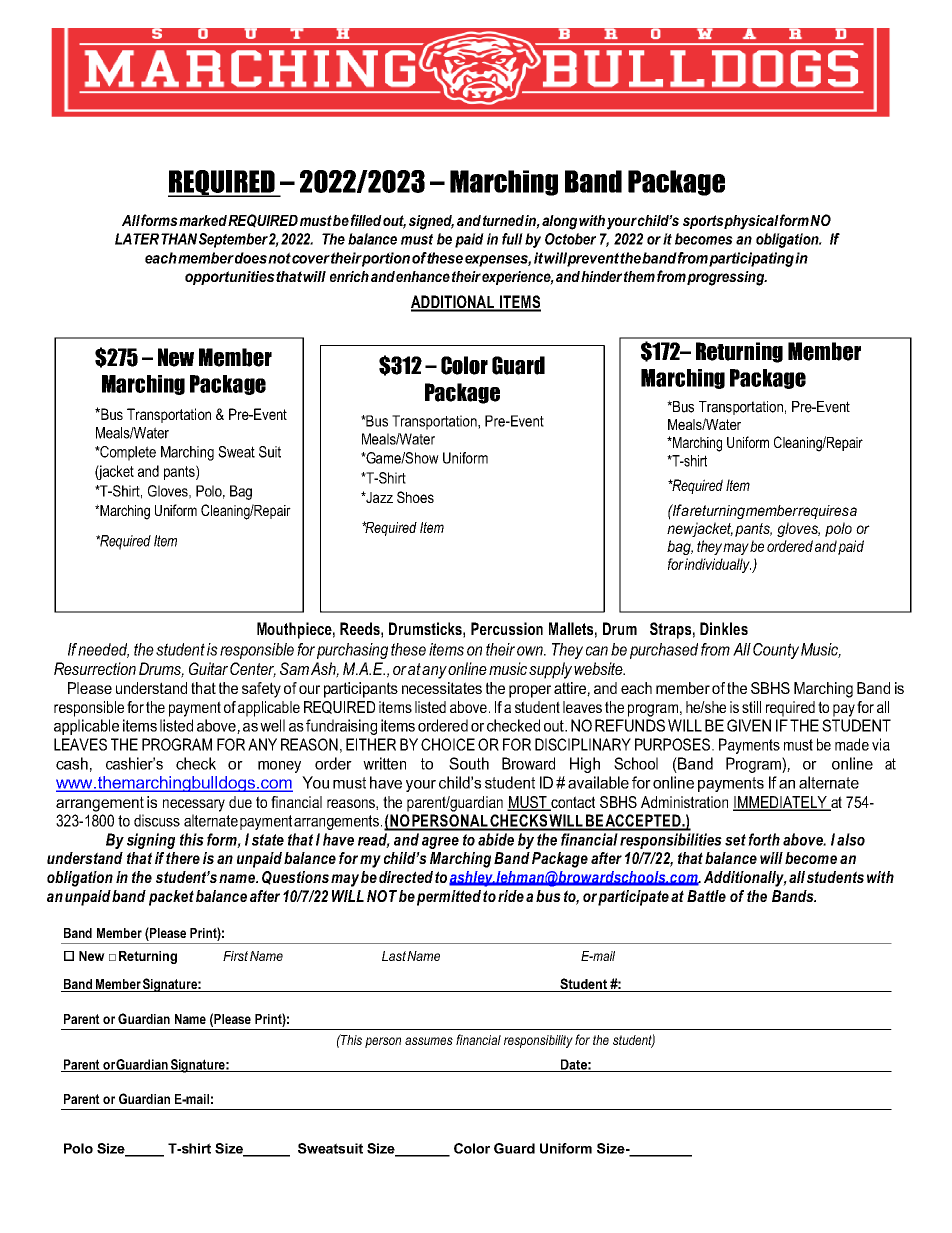  I want to click on needed, so click(103, 650).
